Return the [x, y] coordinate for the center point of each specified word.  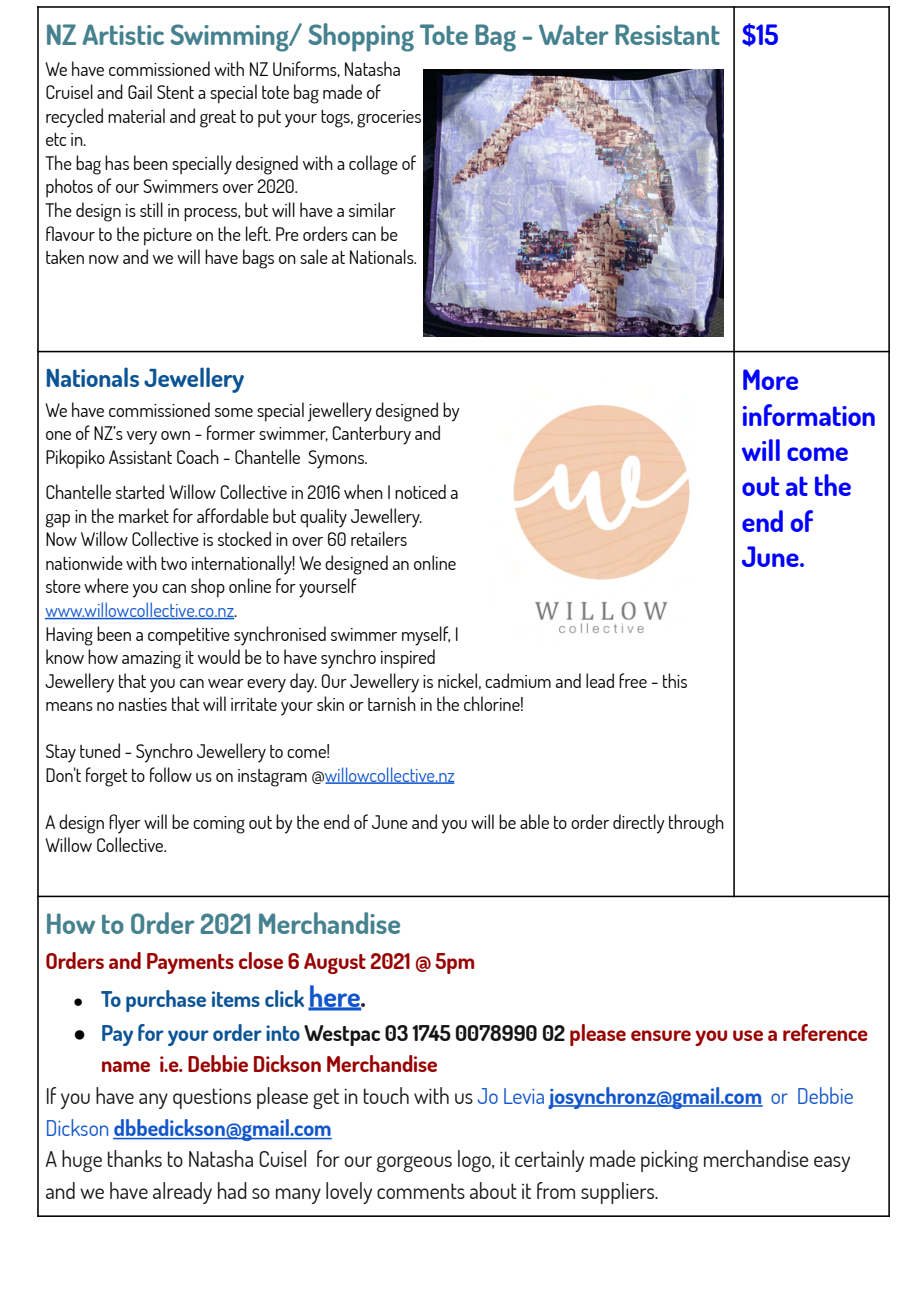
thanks [135, 1158]
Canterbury [372, 435]
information [809, 415]
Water [574, 34]
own [175, 435]
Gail [140, 91]
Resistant [667, 34]
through [696, 824]
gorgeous [414, 1164]
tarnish [392, 703]
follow [171, 774]
